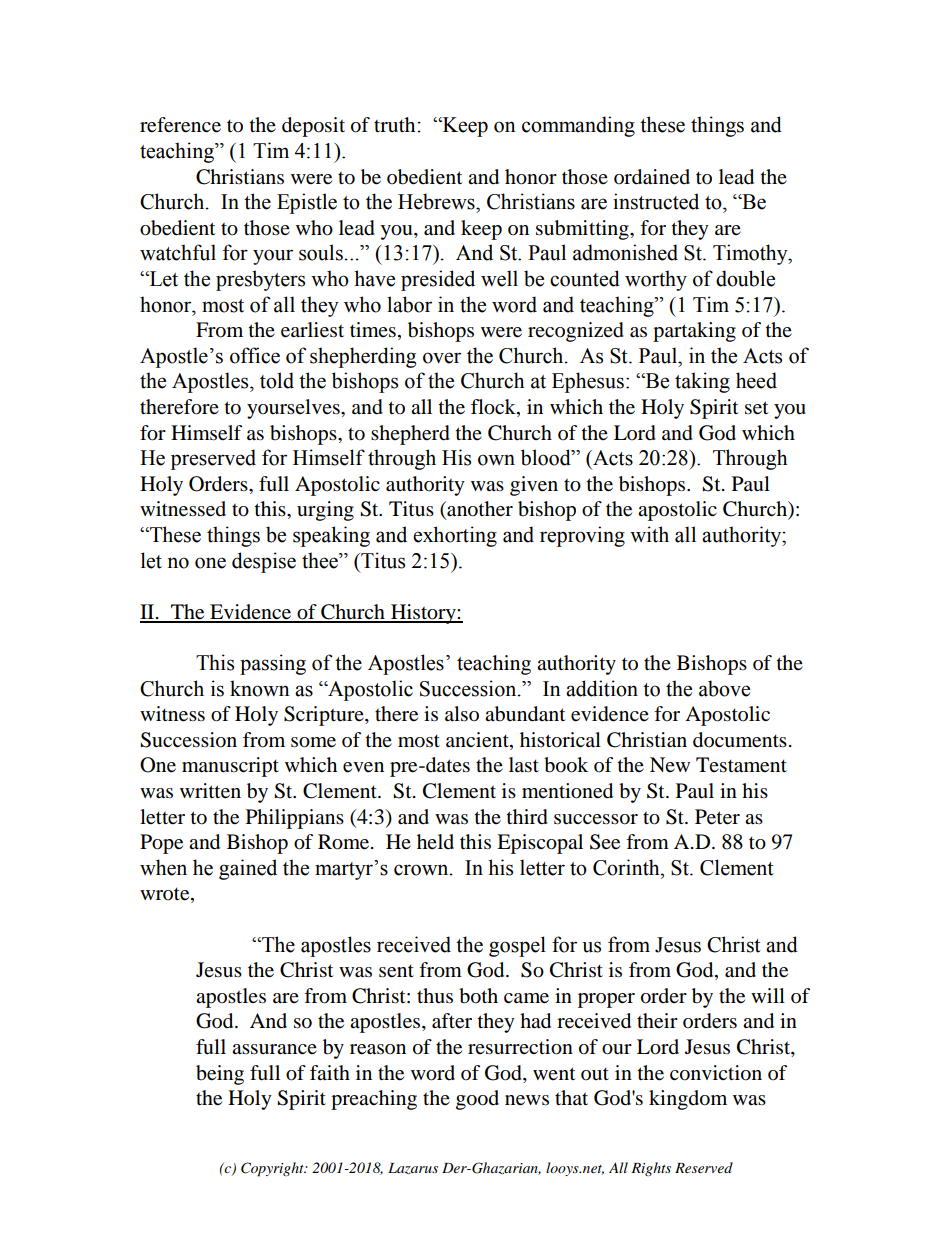  I want to click on above, so click(724, 688).
